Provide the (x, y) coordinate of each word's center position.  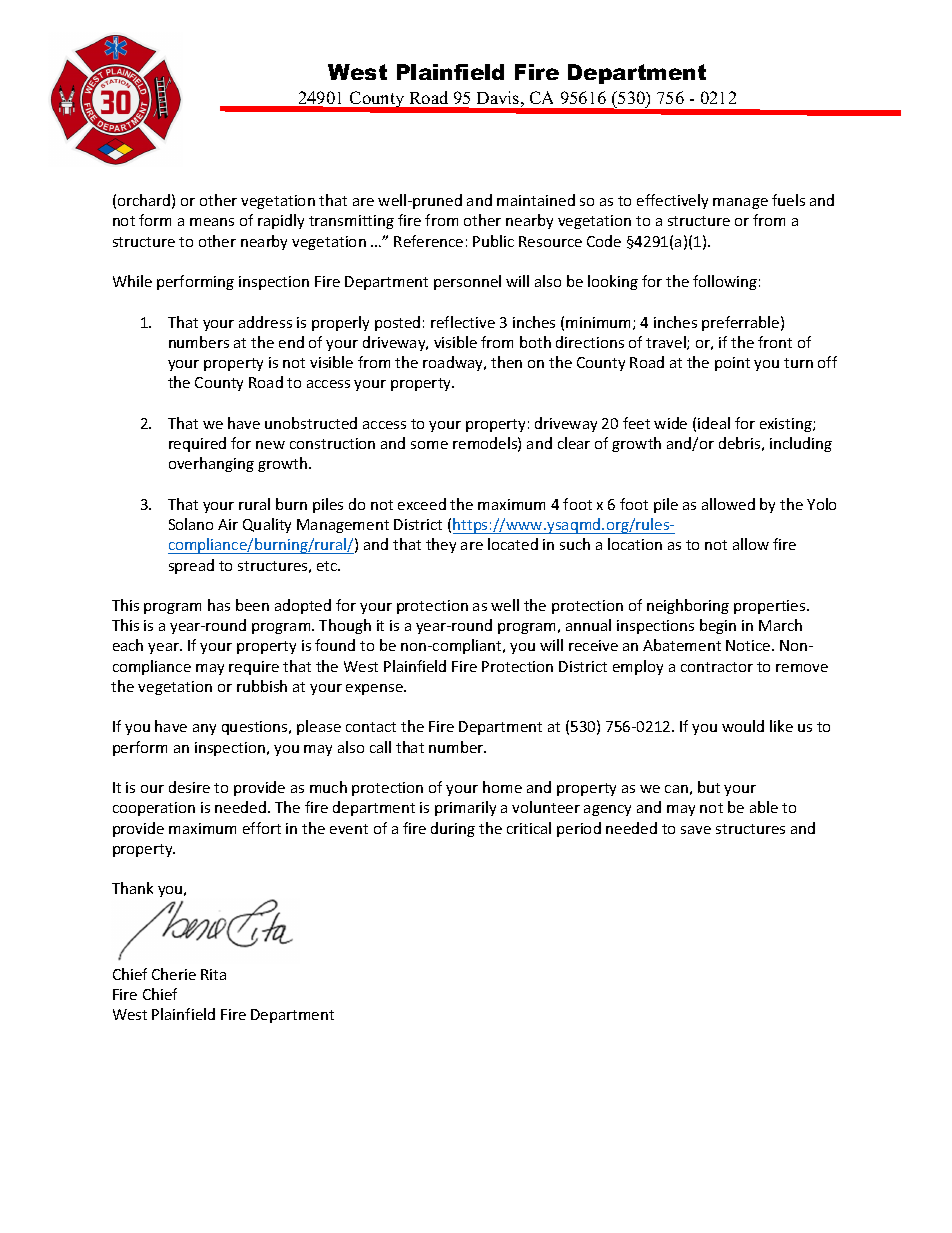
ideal (714, 423)
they (441, 545)
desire (189, 787)
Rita (213, 974)
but (709, 787)
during (453, 829)
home (502, 787)
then (506, 362)
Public (493, 241)
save (696, 830)
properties (771, 607)
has (219, 605)
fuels (788, 200)
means (212, 222)
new (270, 445)
